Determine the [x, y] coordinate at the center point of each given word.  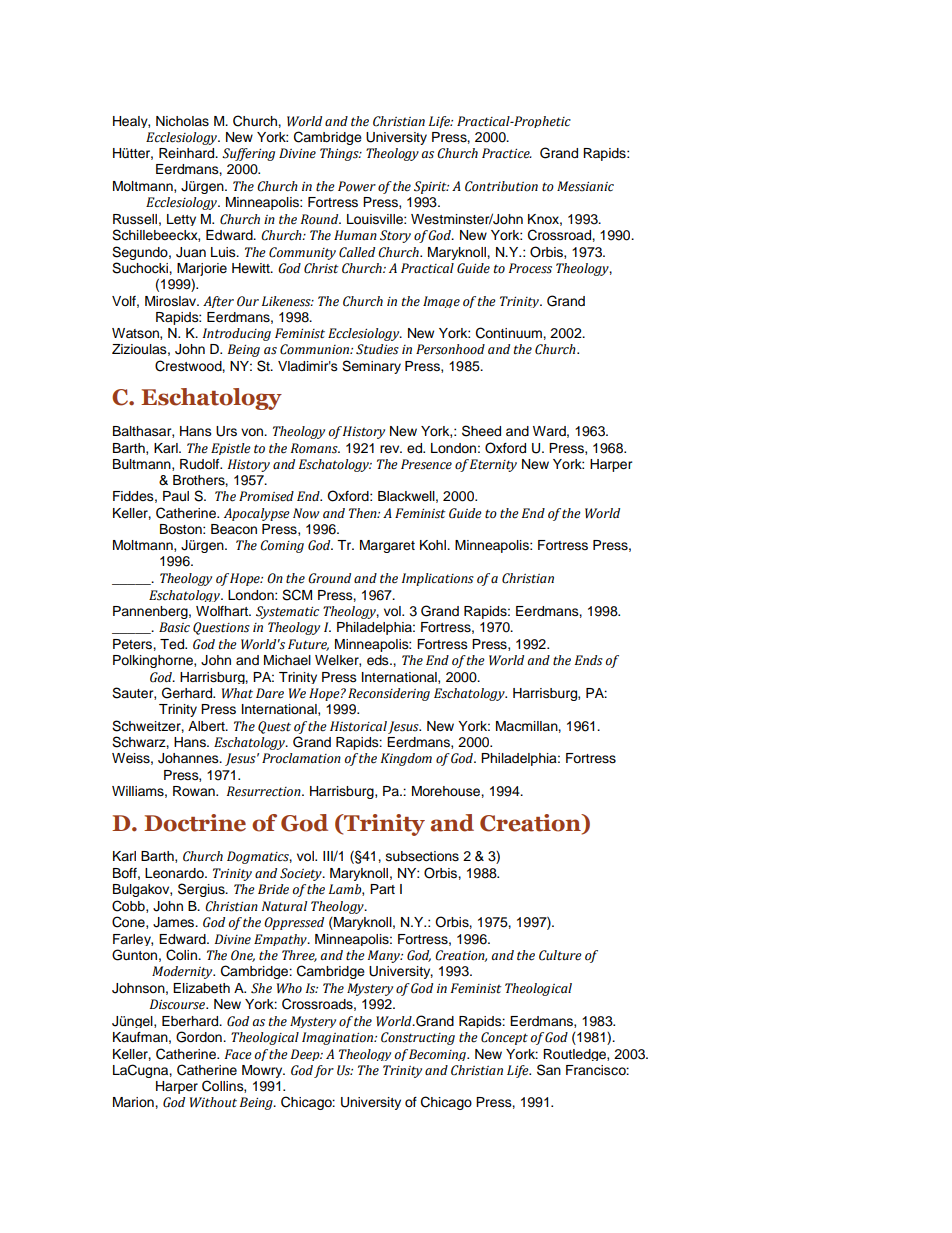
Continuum [510, 333]
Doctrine [195, 823]
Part [382, 889]
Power [357, 186]
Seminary [371, 367]
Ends [589, 660]
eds [379, 660]
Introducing [237, 334]
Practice [507, 153]
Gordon [200, 1037]
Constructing [418, 1038]
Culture [560, 955]
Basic [174, 627]
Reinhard [188, 153]
